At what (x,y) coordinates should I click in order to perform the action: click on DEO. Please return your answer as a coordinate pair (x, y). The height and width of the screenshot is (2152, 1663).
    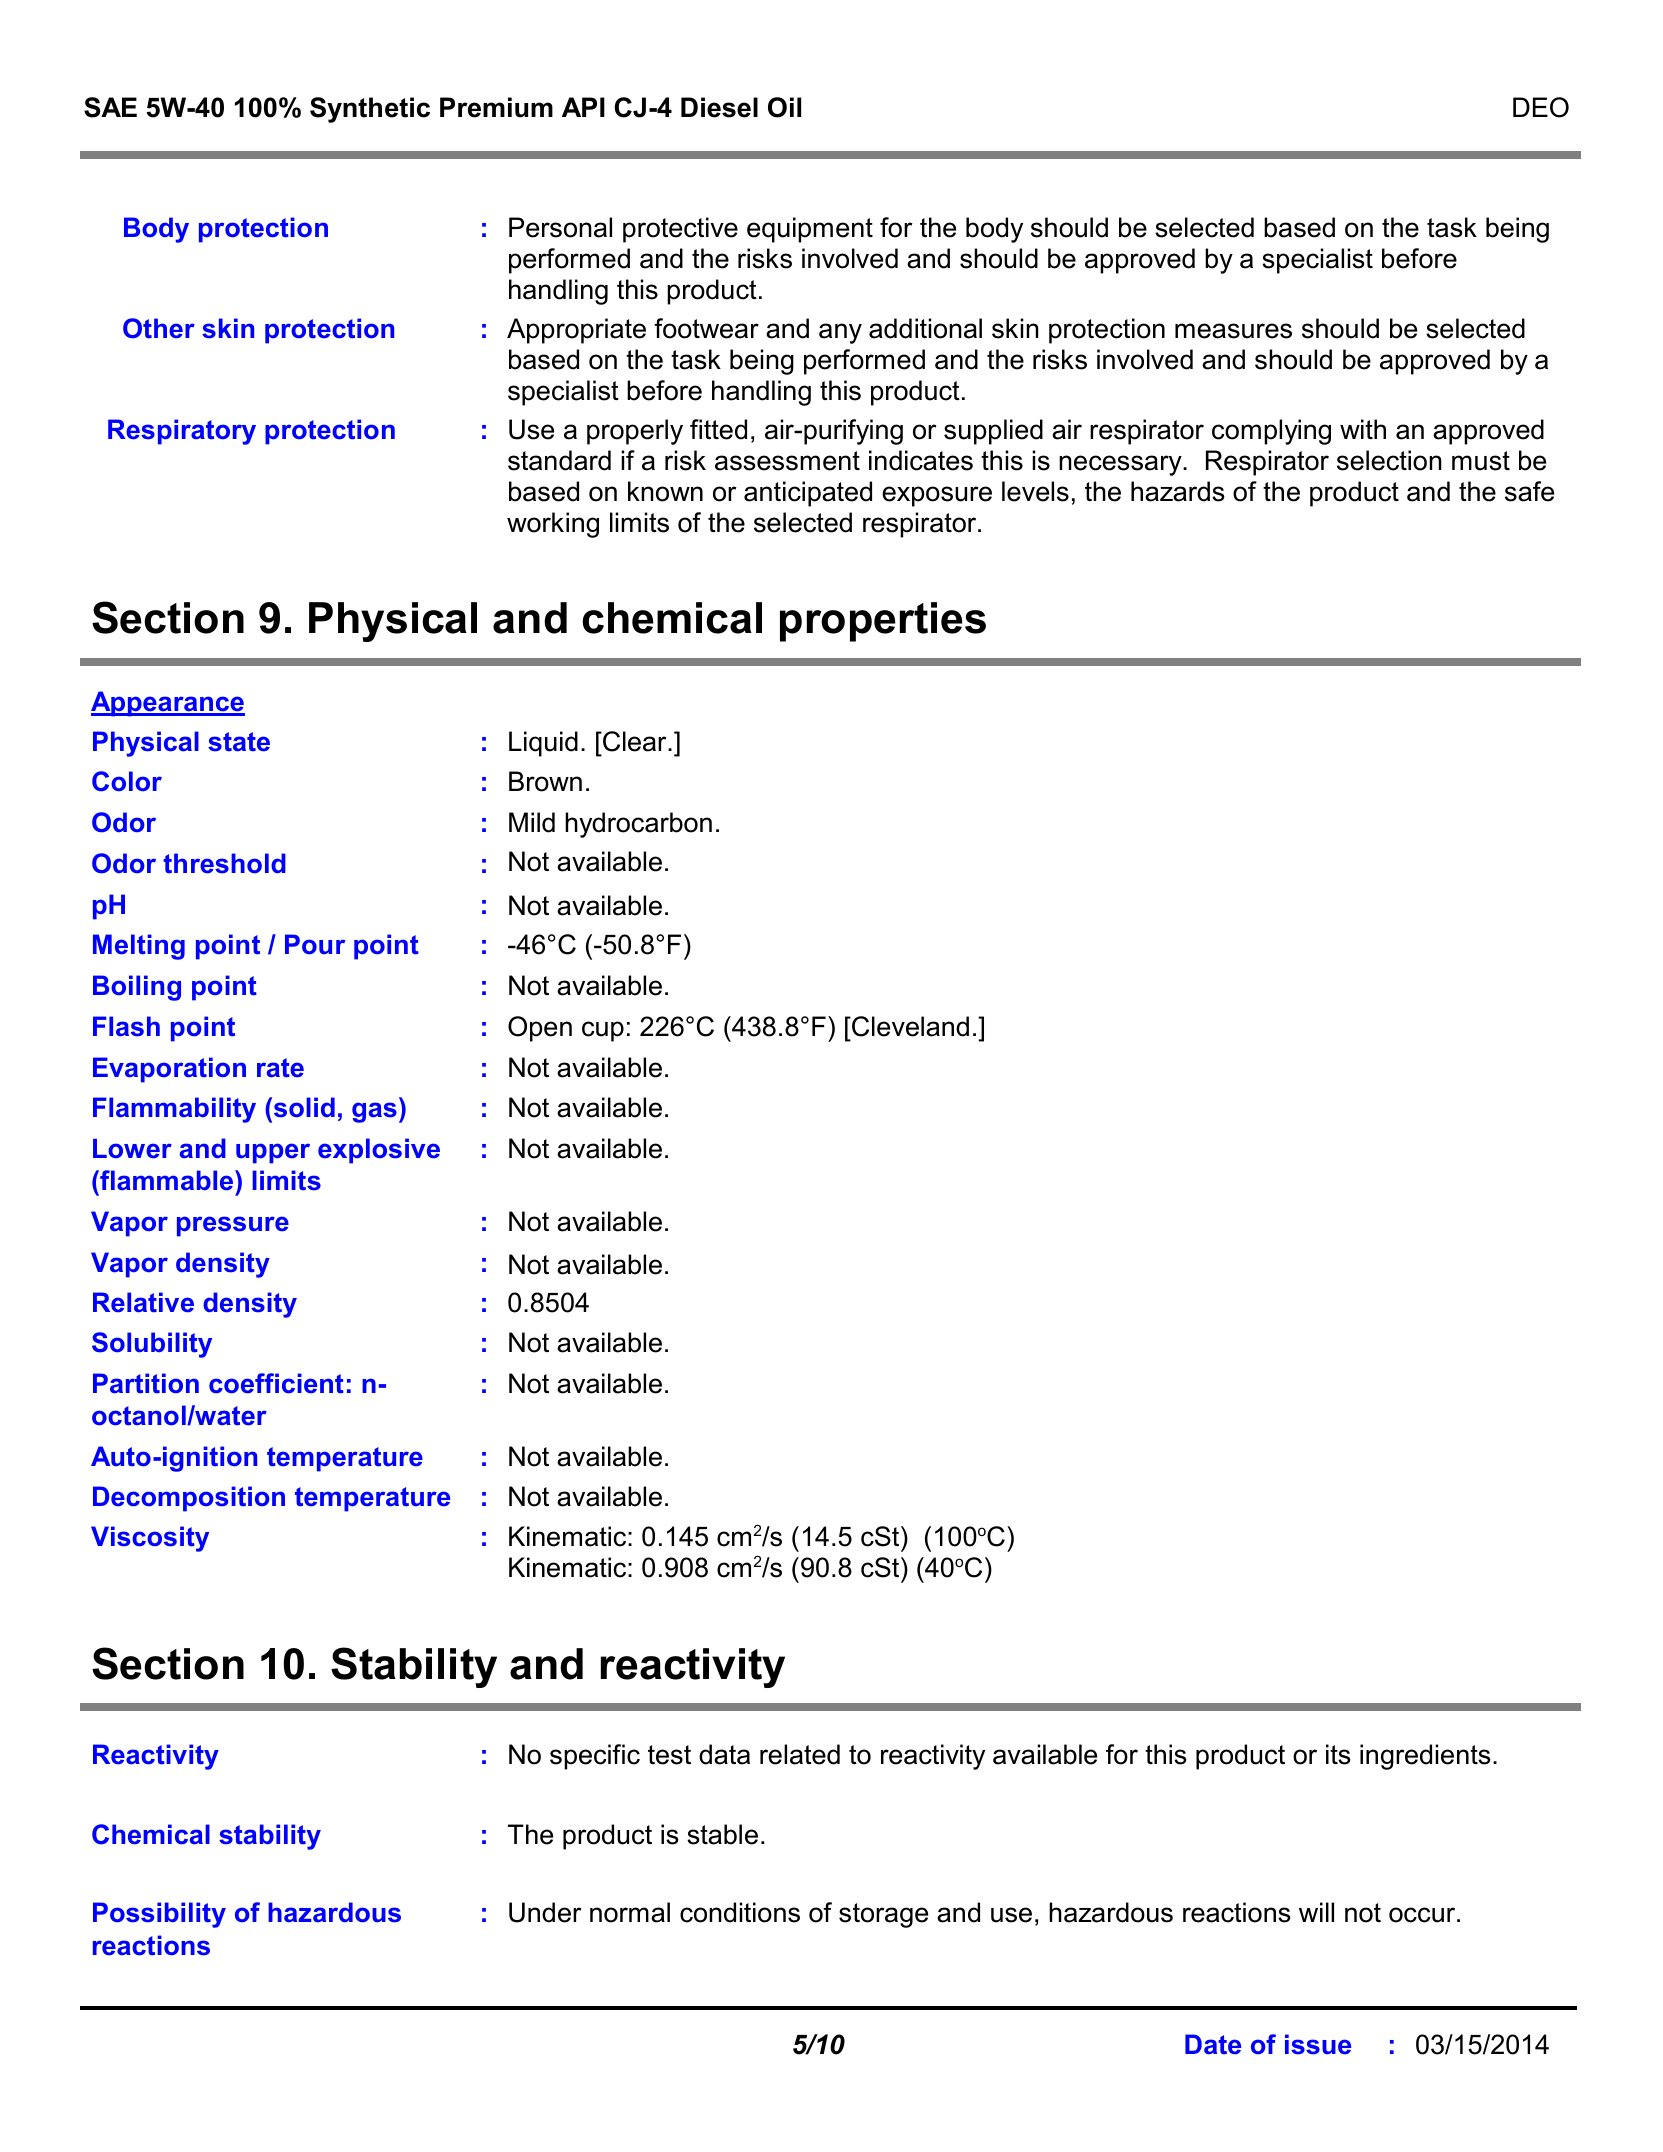
    Looking at the image, I should click on (1541, 107).
